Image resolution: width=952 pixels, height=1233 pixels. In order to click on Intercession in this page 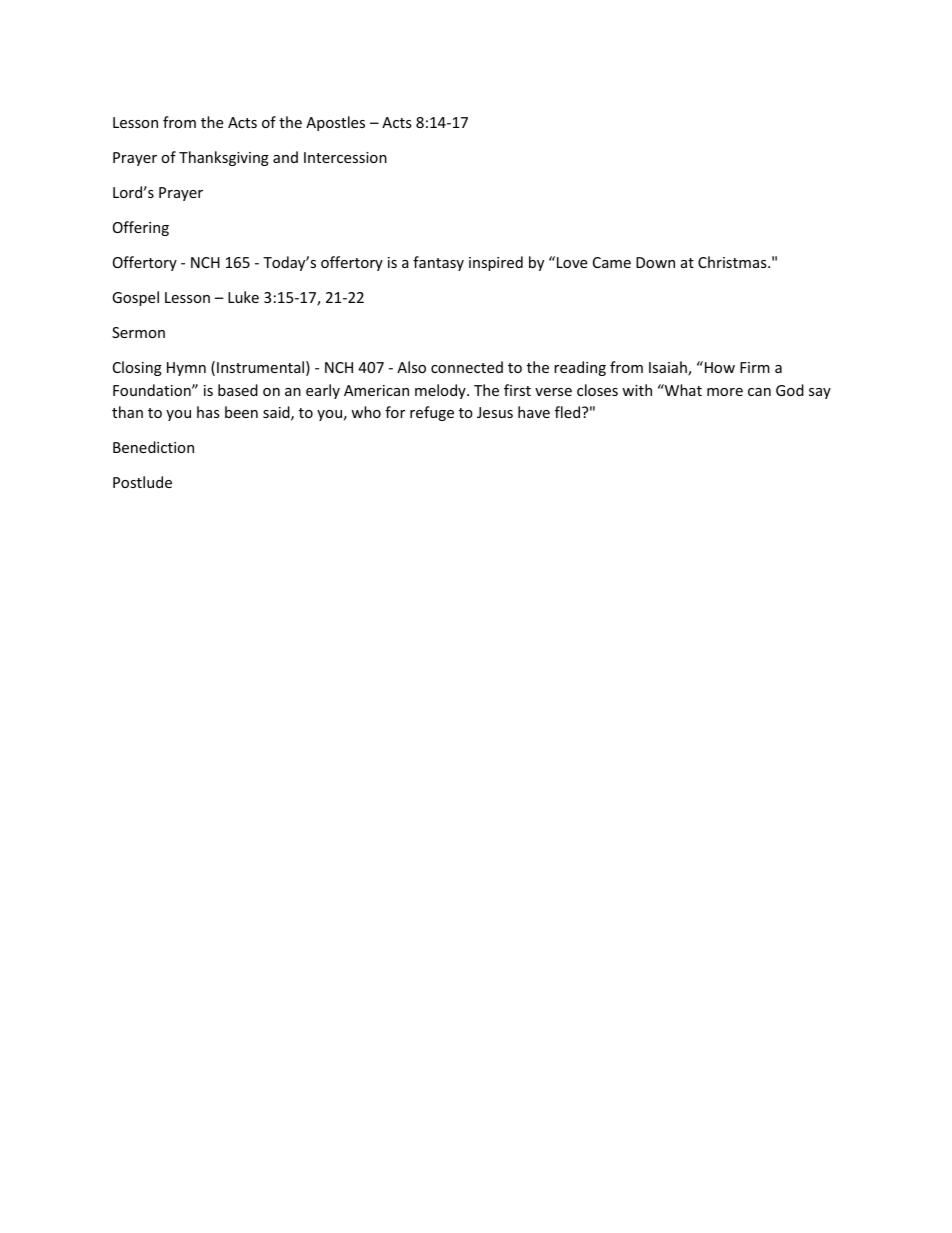, I will do `click(345, 157)`.
